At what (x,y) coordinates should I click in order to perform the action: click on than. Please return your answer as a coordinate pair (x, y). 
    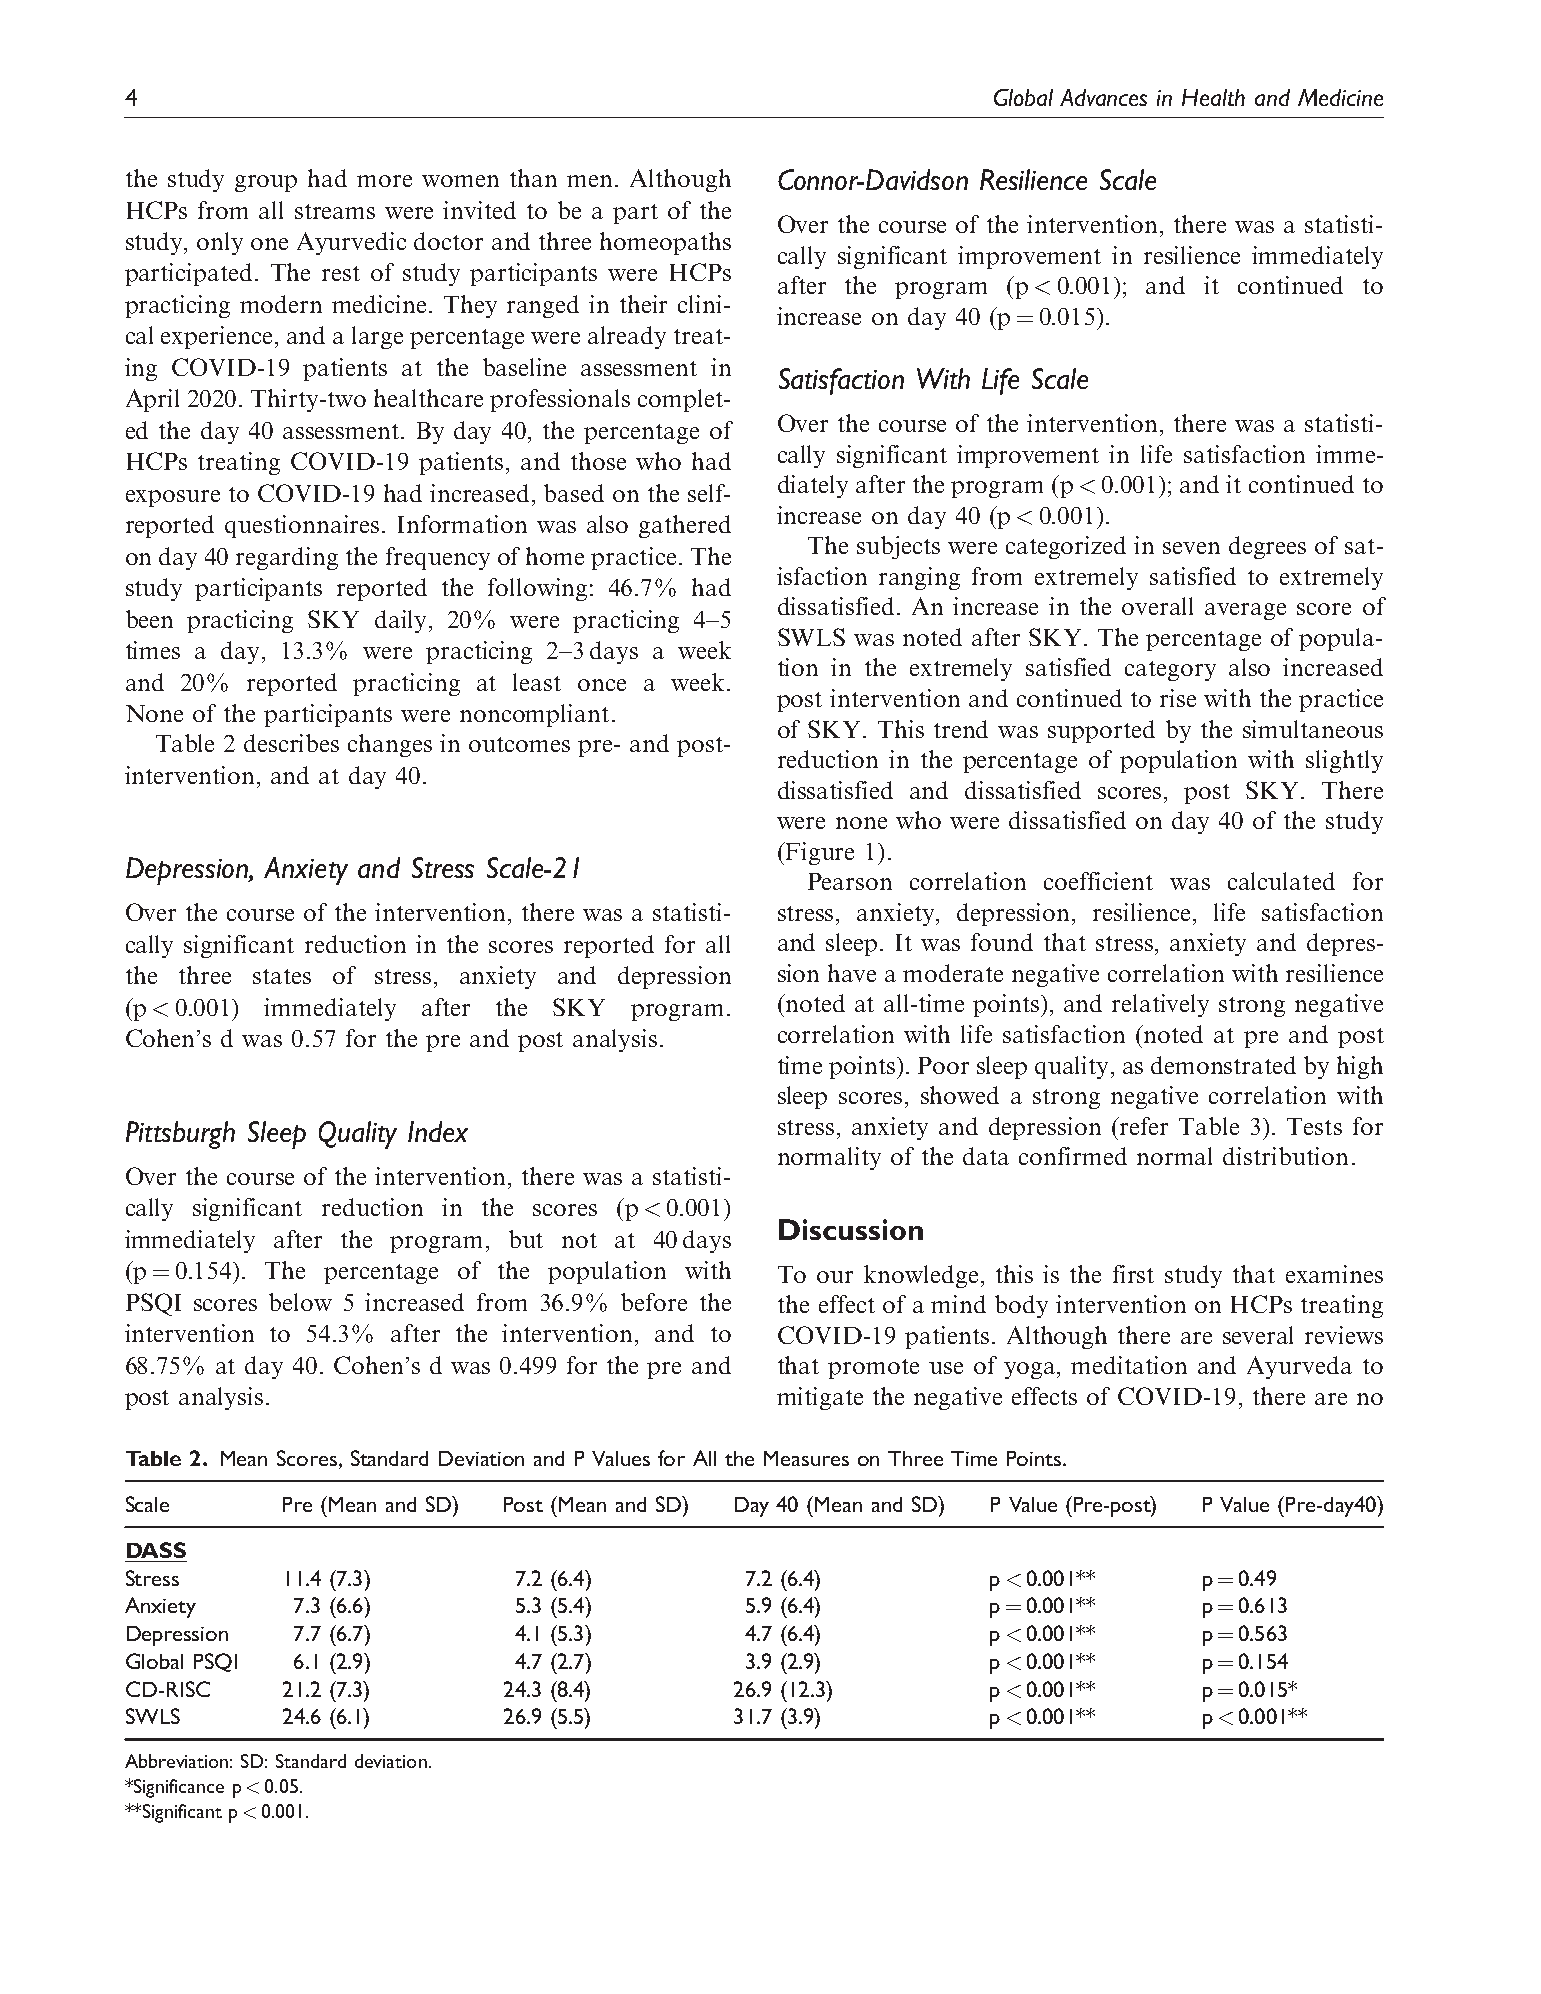
    Looking at the image, I should click on (533, 178).
